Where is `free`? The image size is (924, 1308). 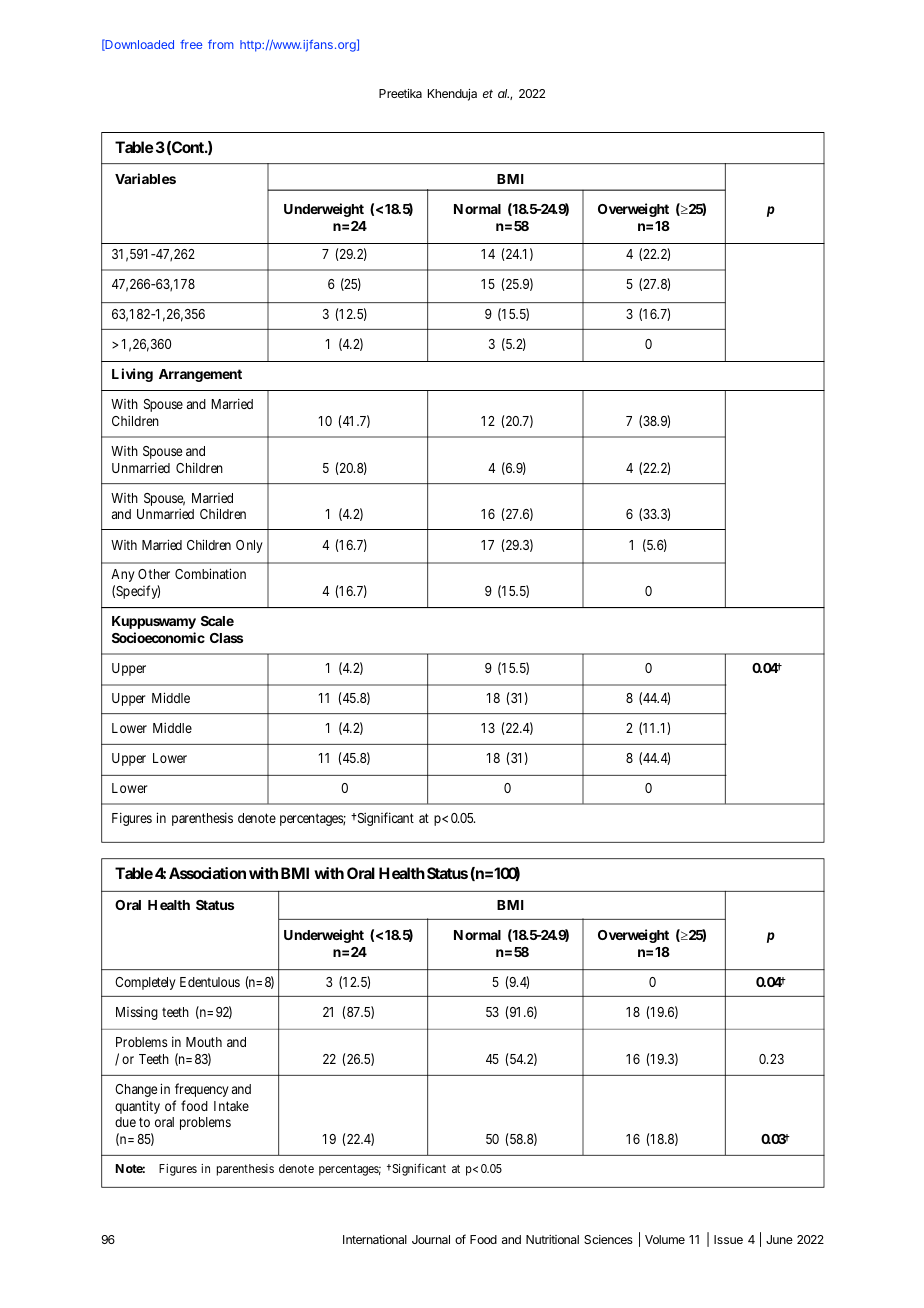 free is located at coordinates (191, 44).
